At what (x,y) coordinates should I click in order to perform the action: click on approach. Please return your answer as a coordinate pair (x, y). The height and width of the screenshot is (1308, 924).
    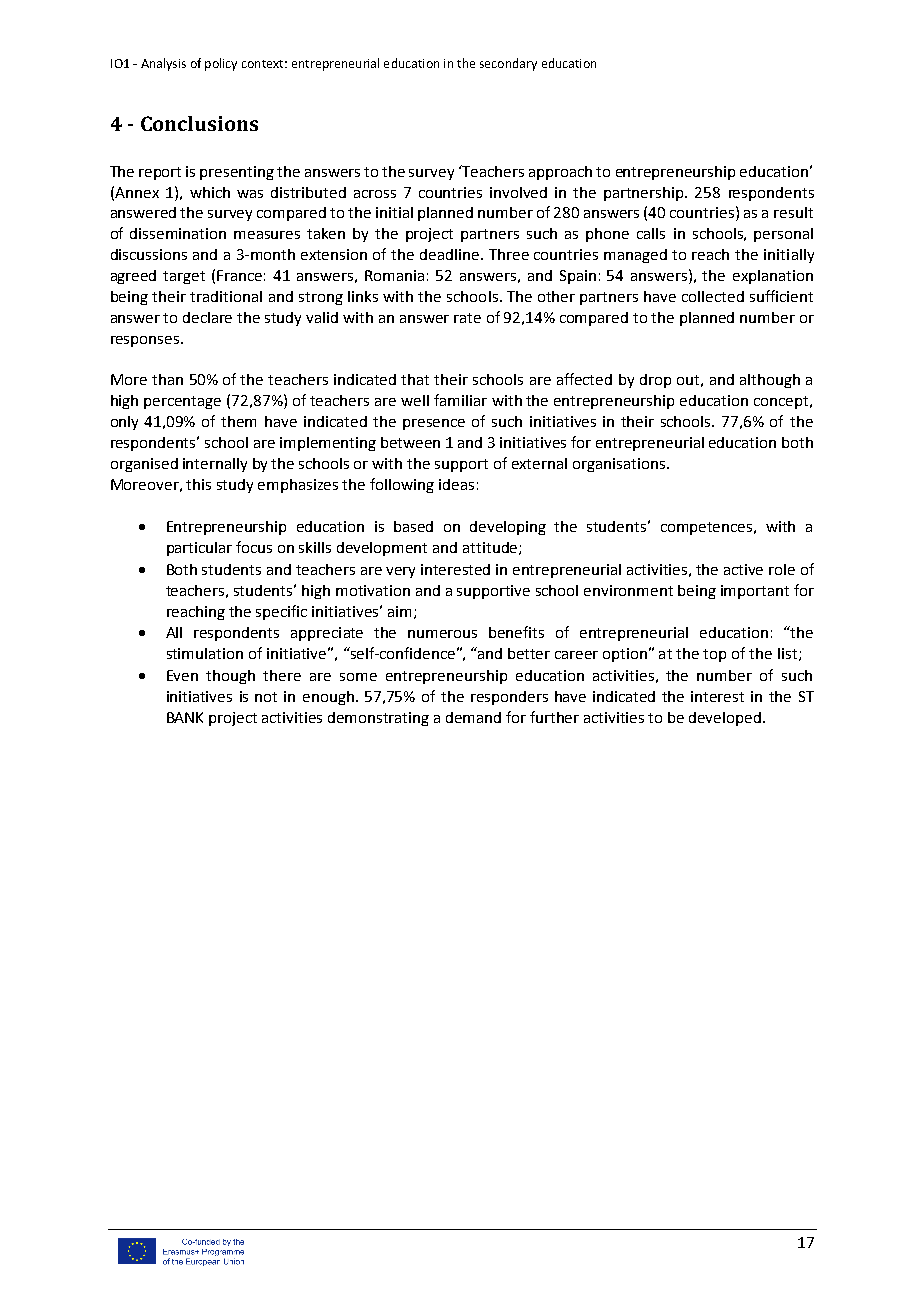
    Looking at the image, I should click on (560, 173).
